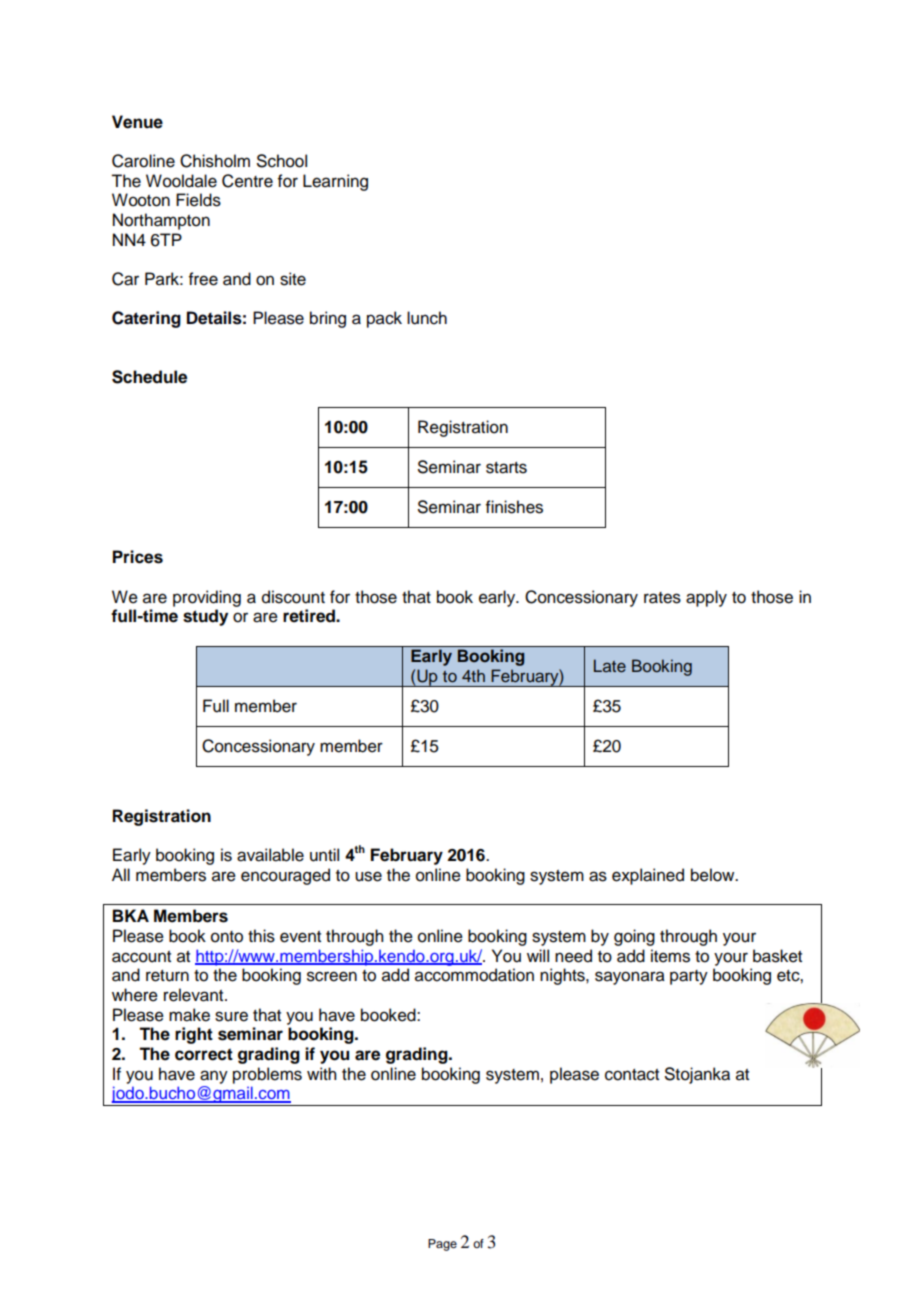 The width and height of the document is (924, 1308). I want to click on lunch, so click(427, 318).
